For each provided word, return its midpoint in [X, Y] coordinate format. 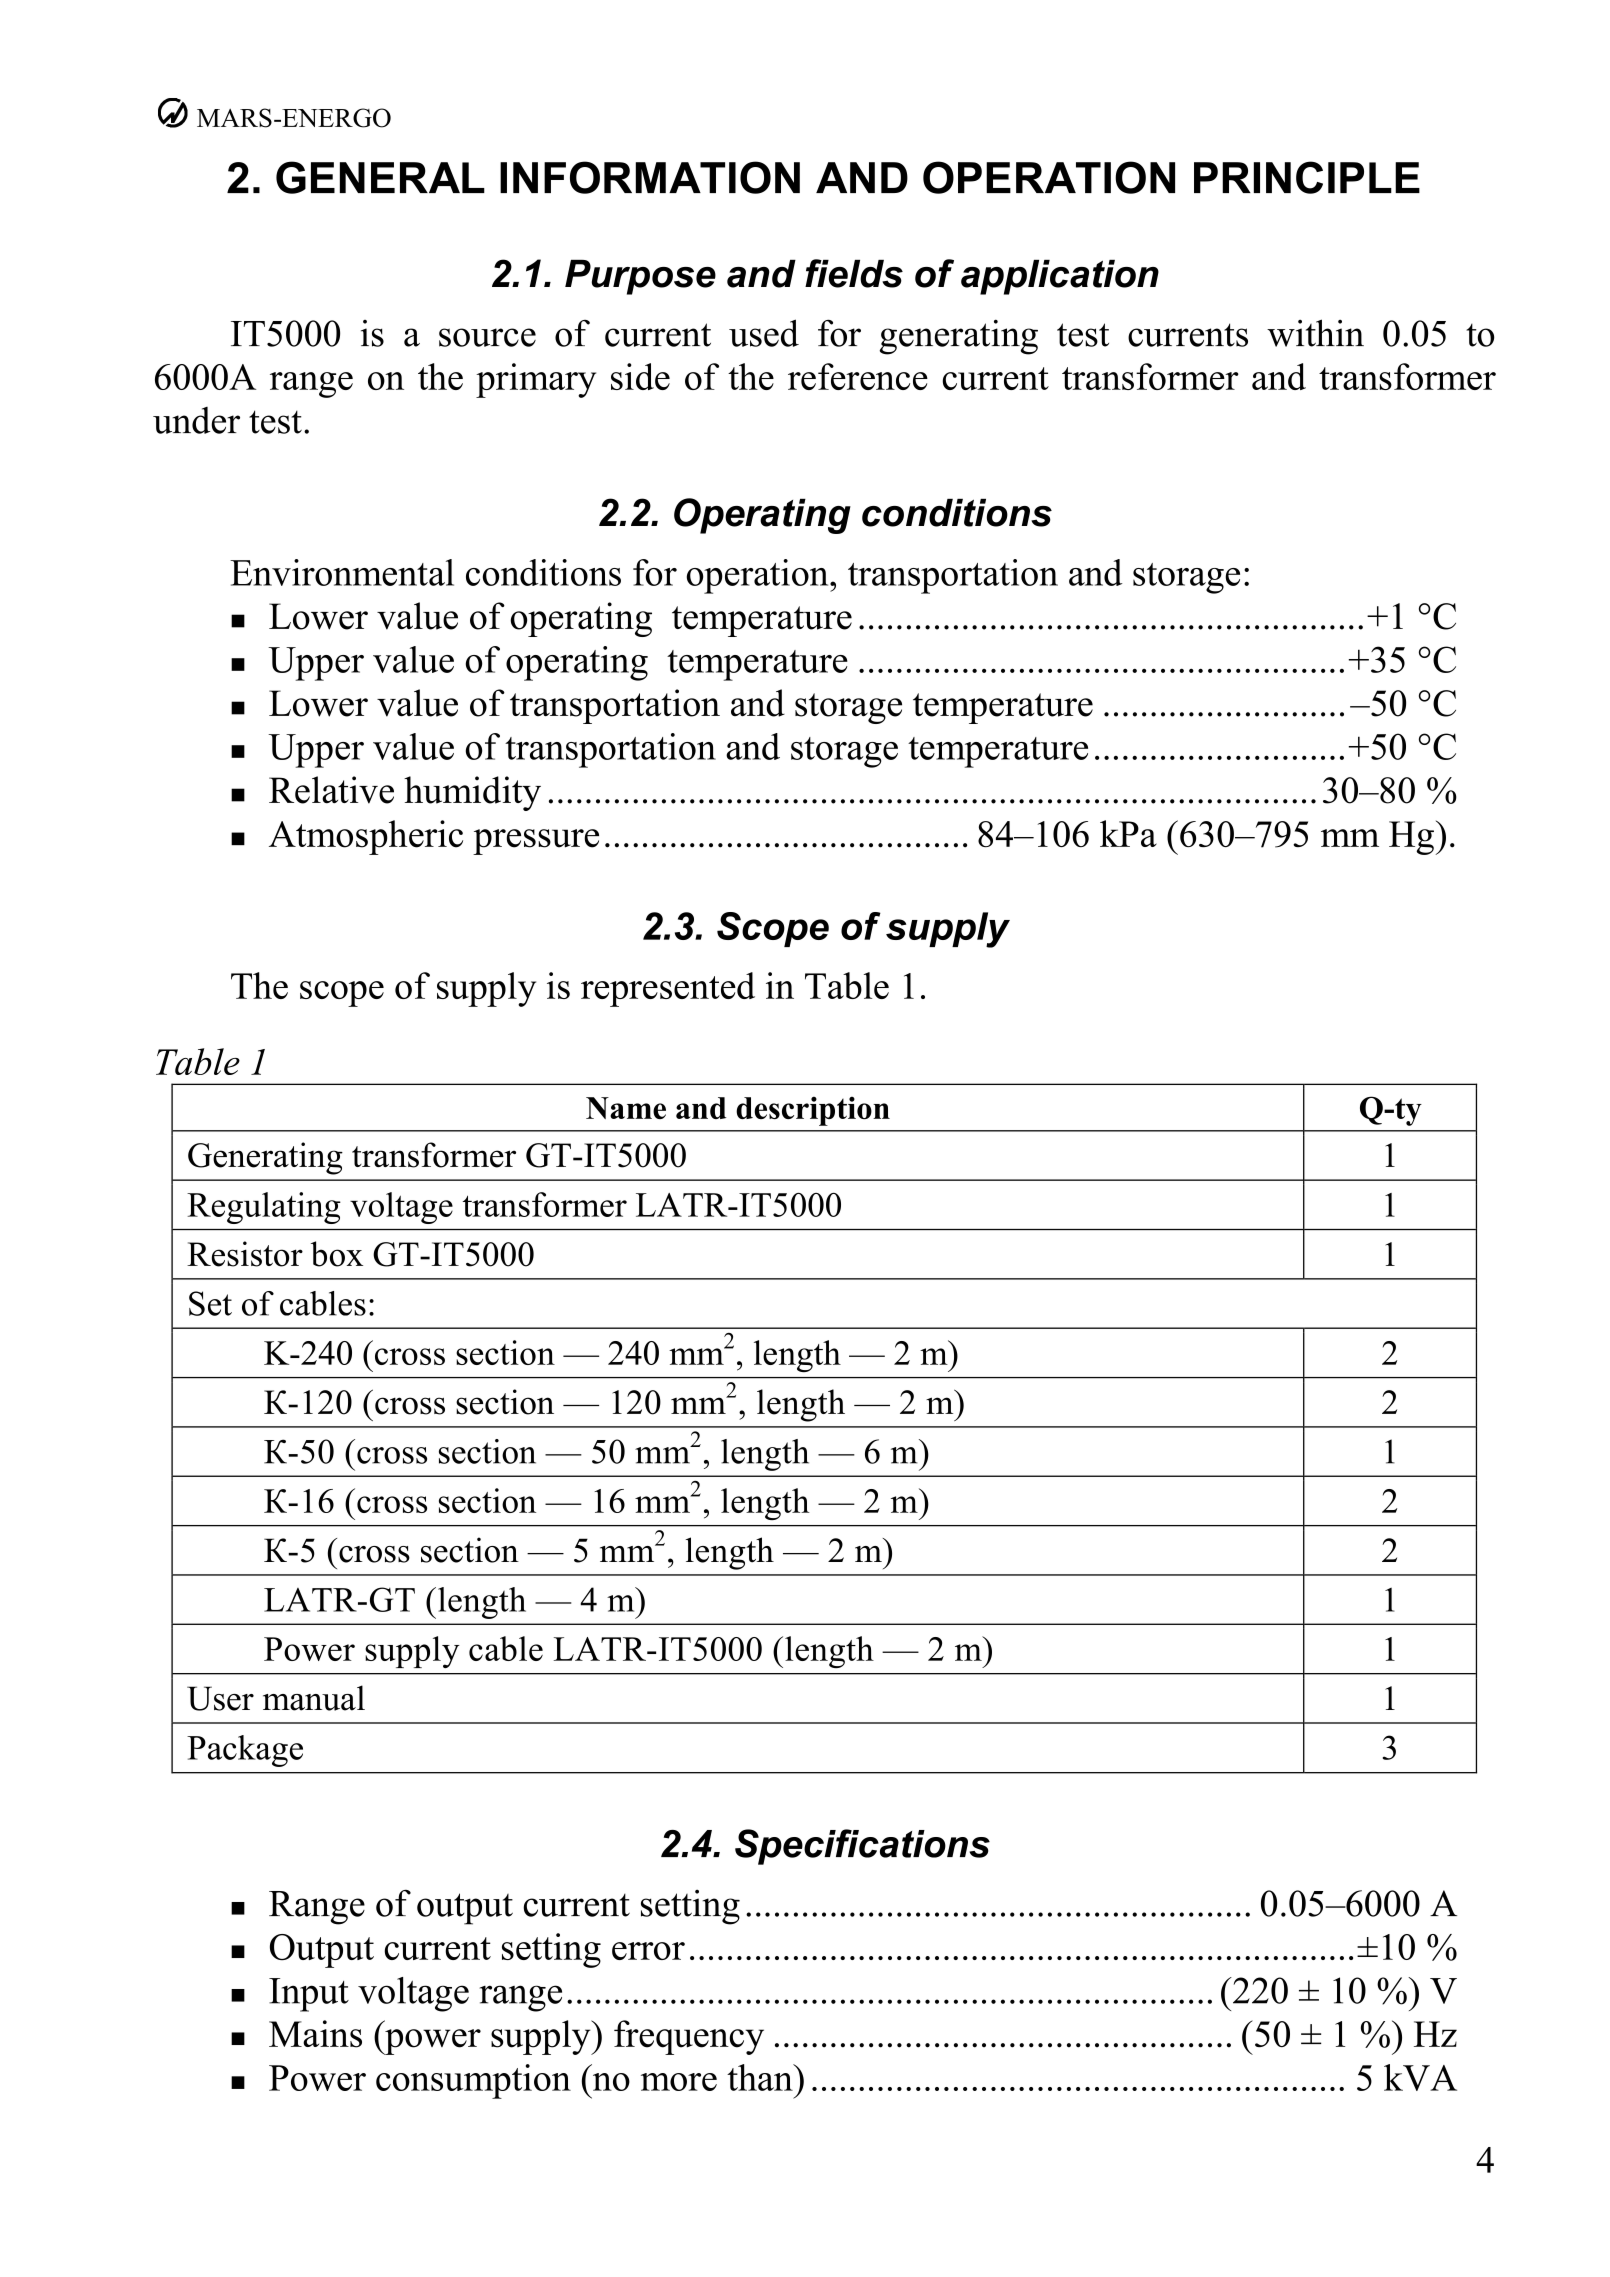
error [648, 1951]
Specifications [862, 1847]
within [1315, 333]
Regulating [264, 1208]
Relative [331, 790]
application [1060, 277]
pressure [536, 842]
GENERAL [380, 177]
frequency [689, 2037]
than [761, 2077]
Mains [315, 2034]
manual [314, 1698]
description [813, 1111]
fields [854, 273]
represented [668, 989]
